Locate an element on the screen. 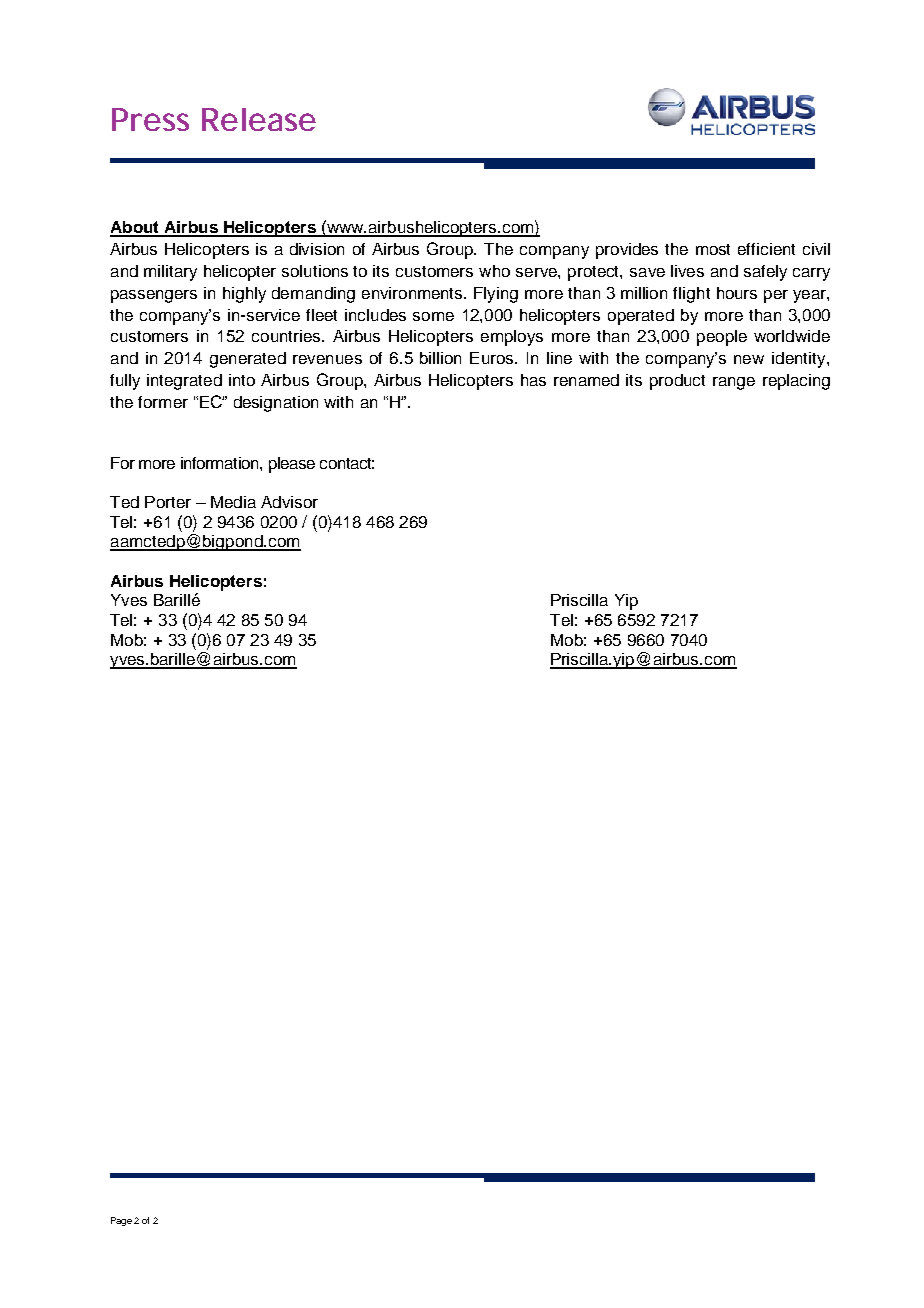 Image resolution: width=924 pixels, height=1308 pixels. product is located at coordinates (677, 382).
